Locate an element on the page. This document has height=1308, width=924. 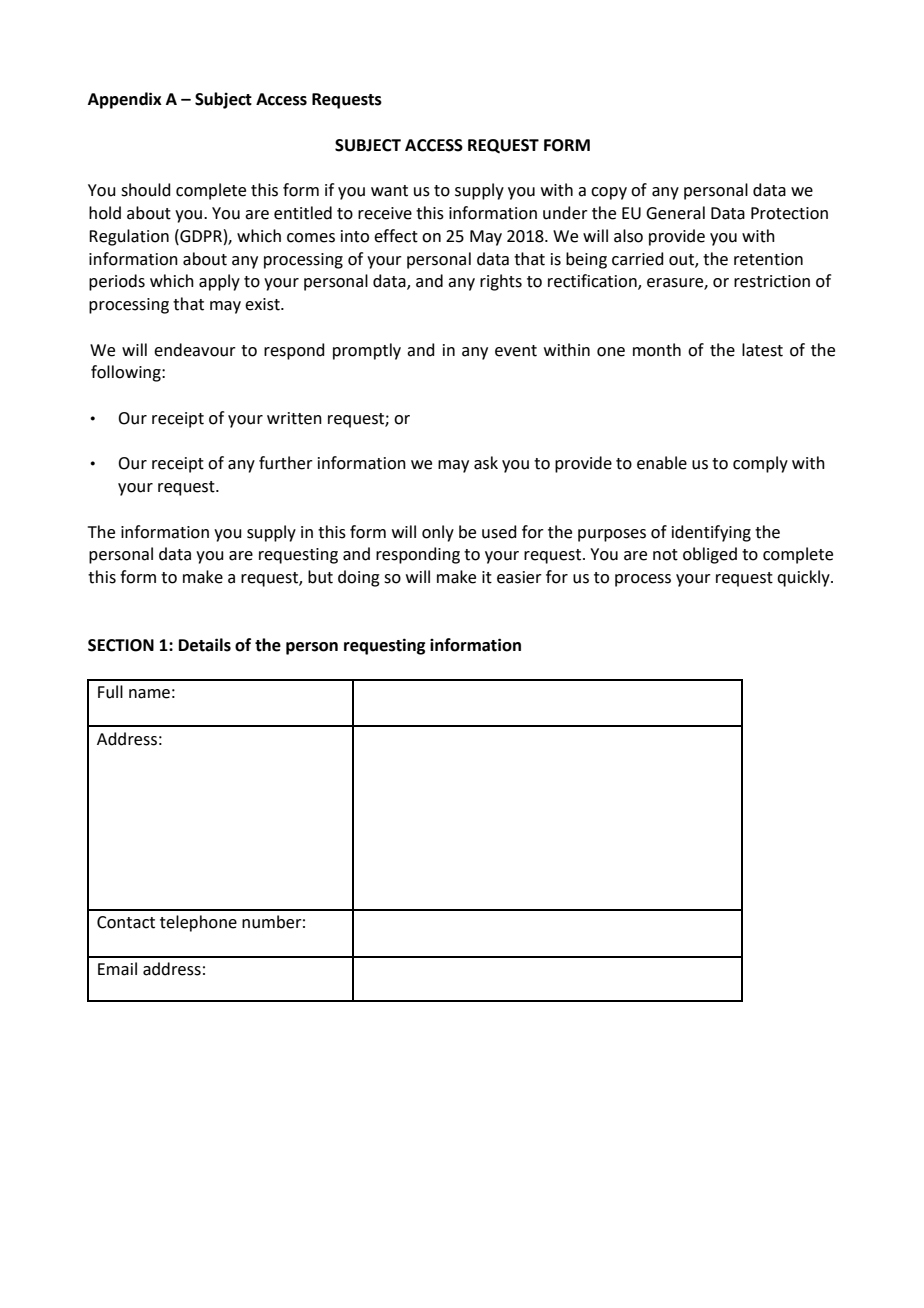
want is located at coordinates (389, 191).
